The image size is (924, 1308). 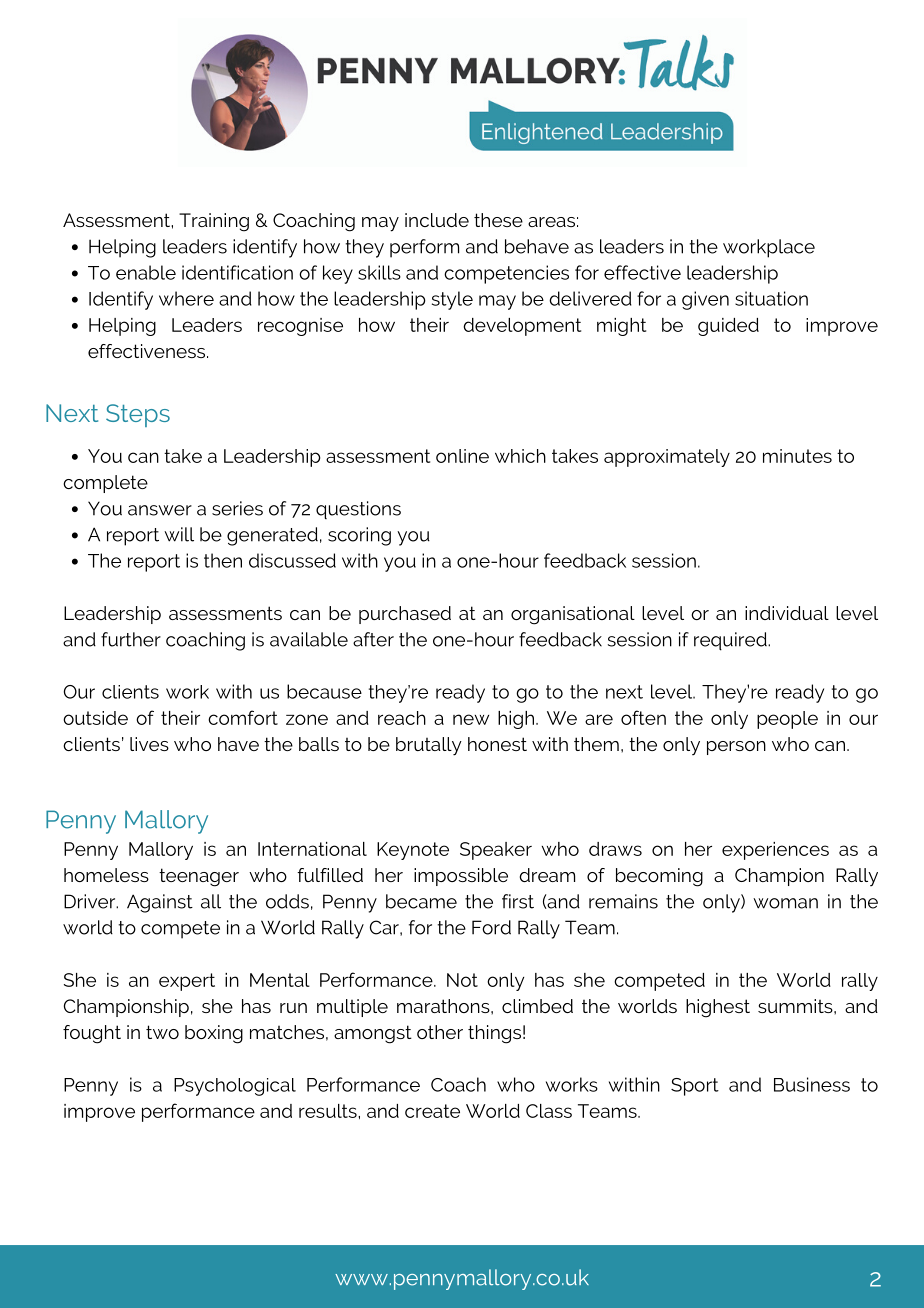 What do you see at coordinates (736, 748) in the page?
I see `person` at bounding box center [736, 748].
